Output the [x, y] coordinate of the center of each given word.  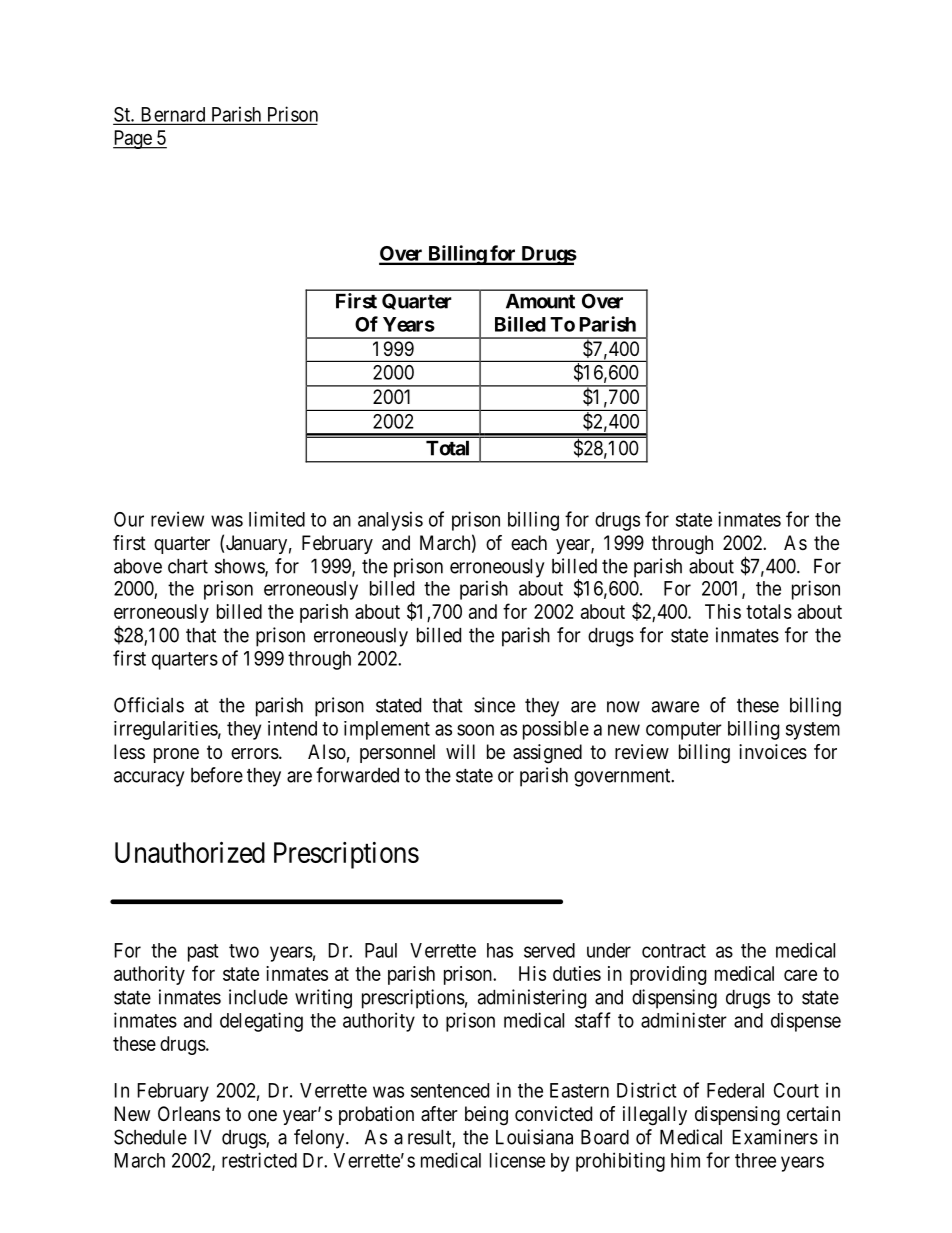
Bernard [173, 115]
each [529, 543]
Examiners [775, 1137]
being [486, 1116]
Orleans [189, 1114]
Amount [540, 301]
